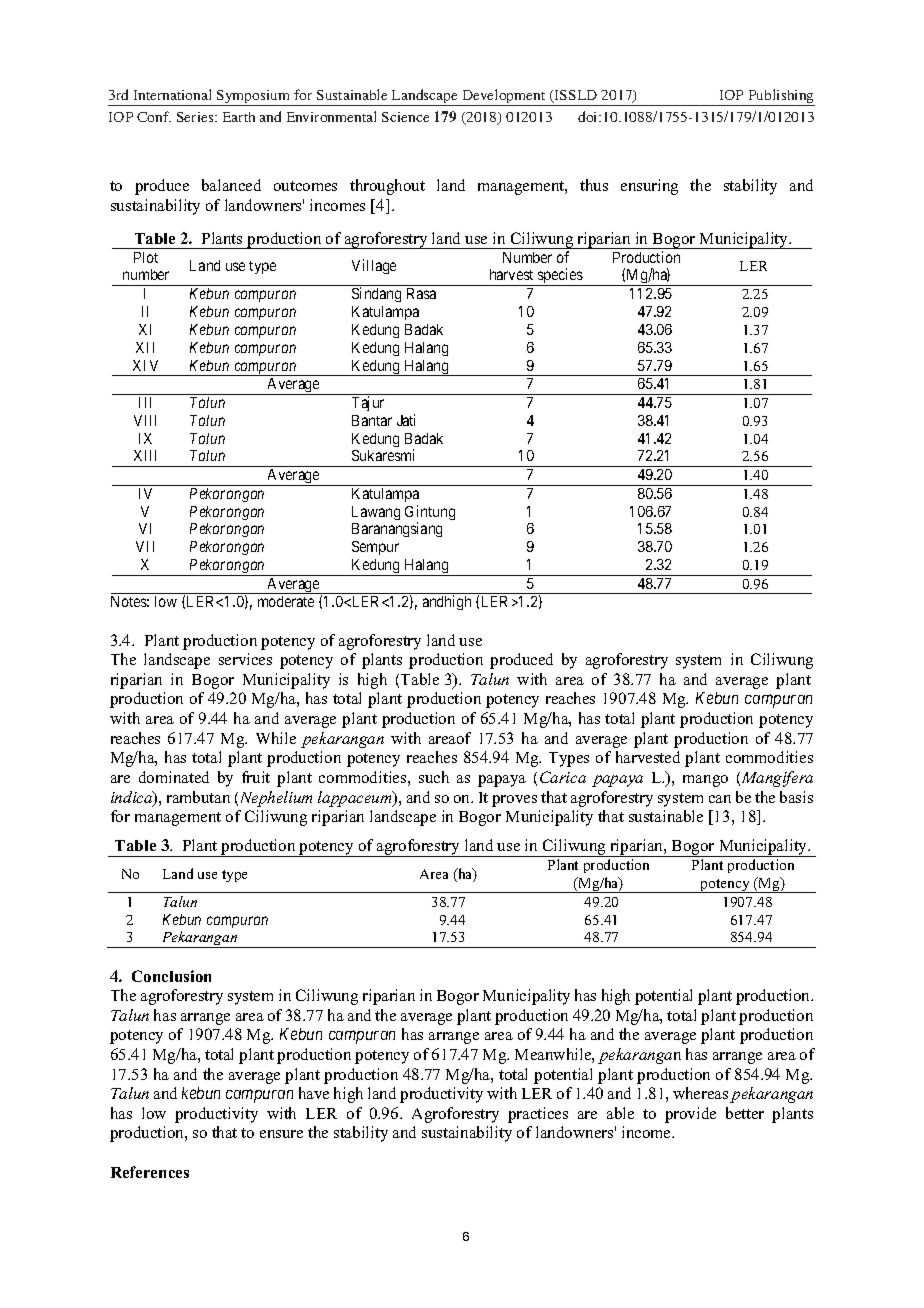 The height and width of the screenshot is (1308, 924). Describe the element at coordinates (776, 779) in the screenshot. I see `Mangifera` at that location.
